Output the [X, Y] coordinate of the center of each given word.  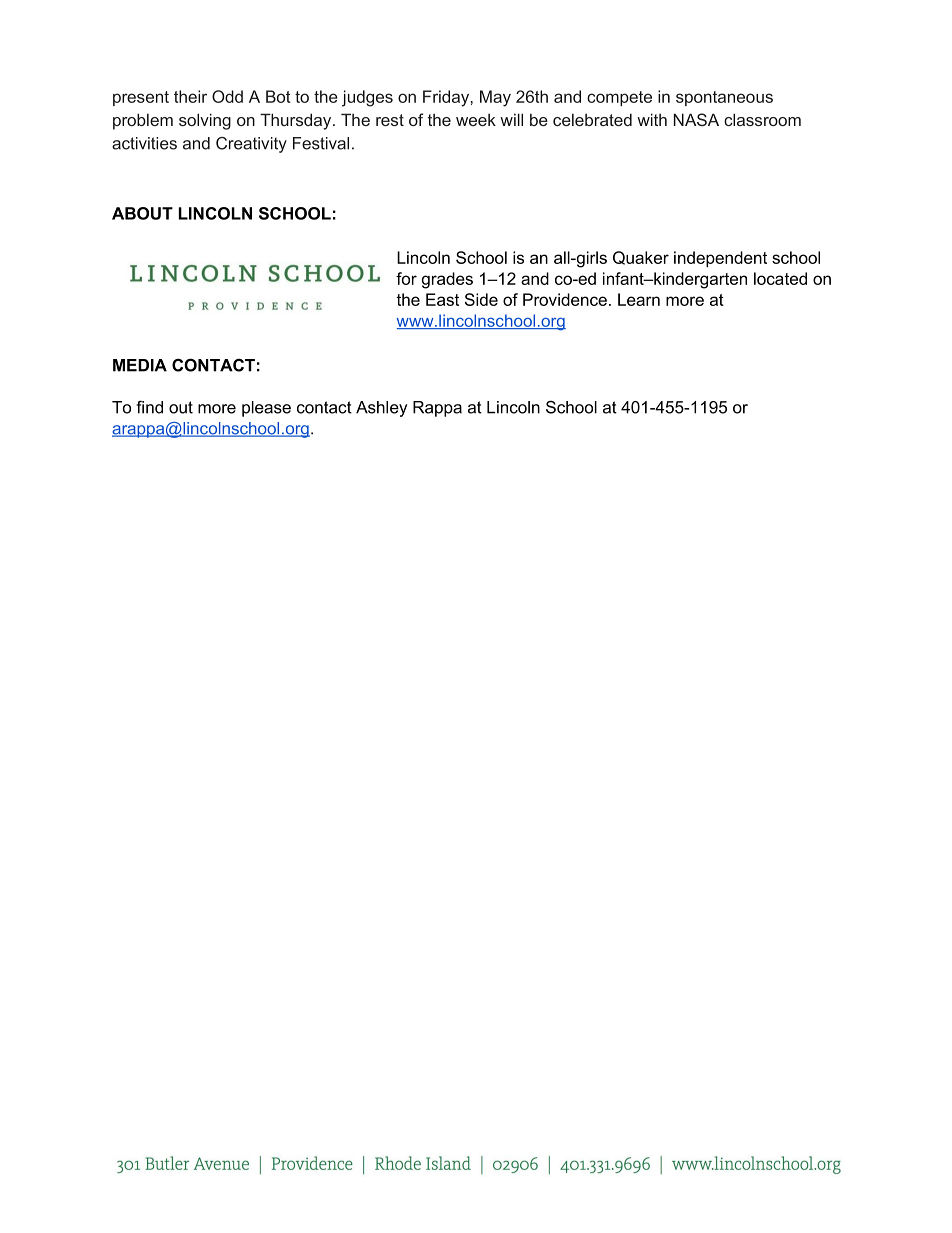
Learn [639, 299]
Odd [227, 96]
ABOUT [142, 213]
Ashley [381, 409]
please [266, 409]
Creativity [251, 145]
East [442, 299]
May [495, 98]
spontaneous [724, 98]
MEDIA [140, 365]
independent [720, 259]
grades [447, 280]
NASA [696, 119]
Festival [321, 143]
